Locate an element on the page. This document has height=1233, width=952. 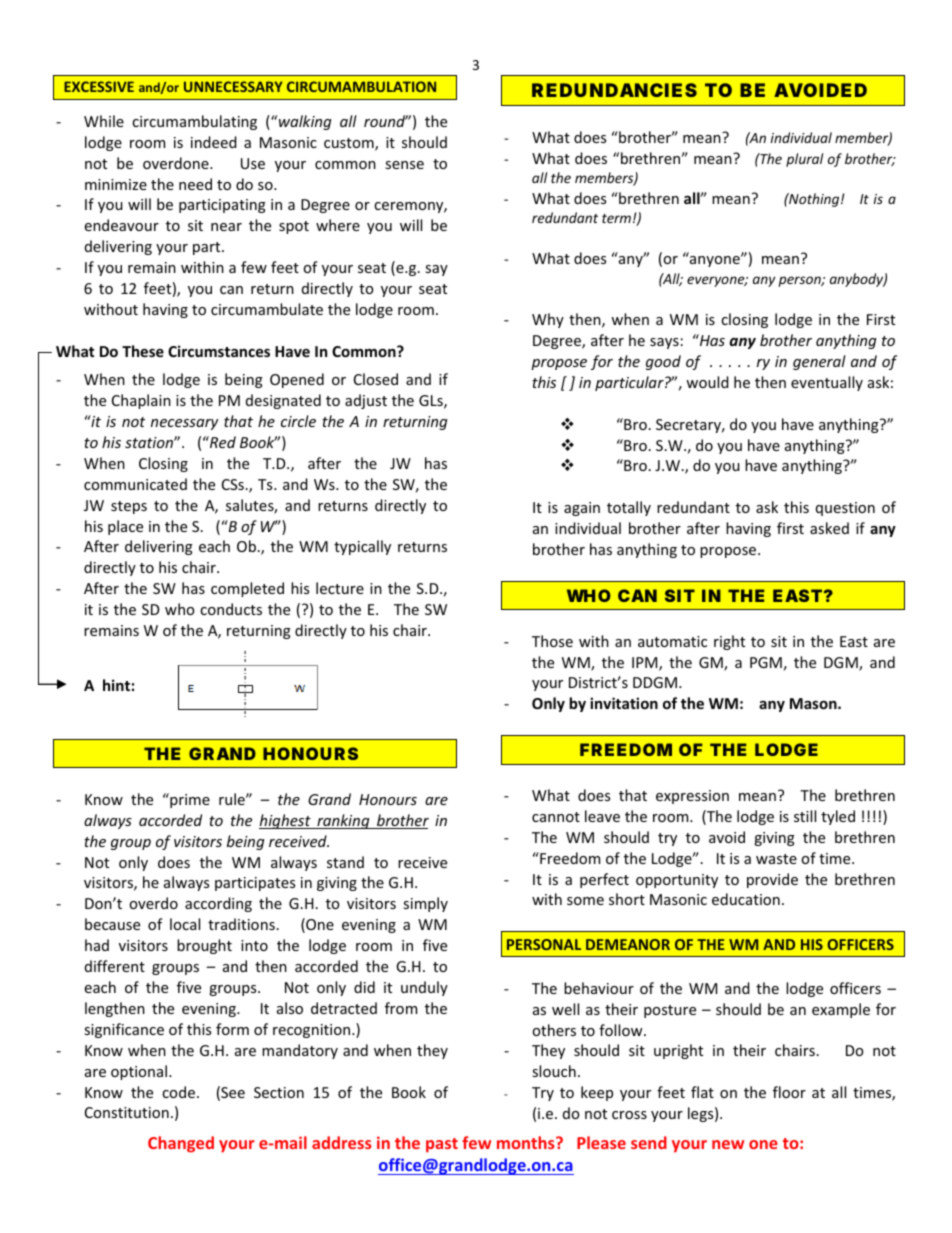
code is located at coordinates (178, 1092).
